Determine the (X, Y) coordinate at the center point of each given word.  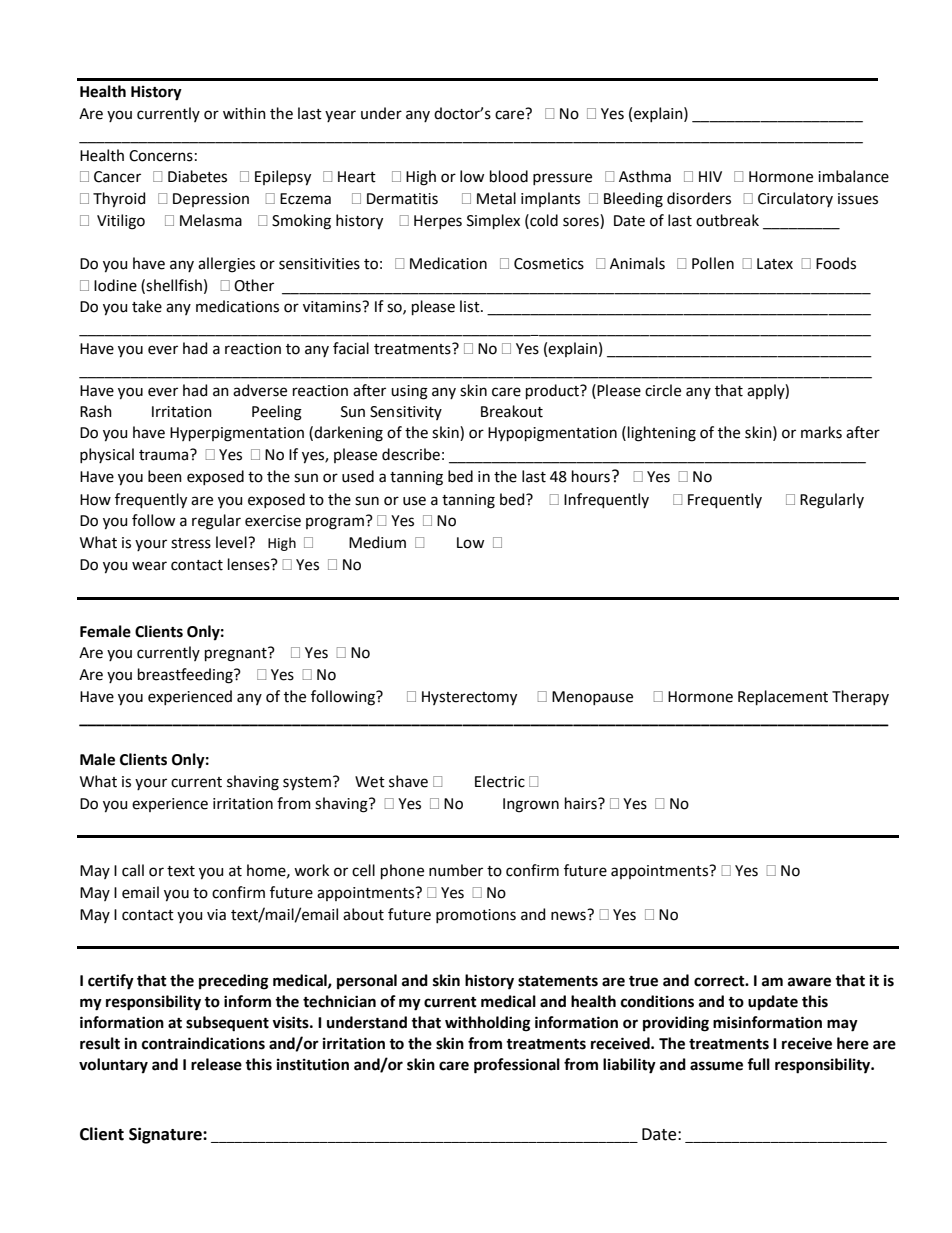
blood (509, 176)
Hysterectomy (469, 698)
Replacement (783, 697)
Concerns (161, 156)
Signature (166, 1135)
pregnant (237, 654)
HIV (710, 176)
